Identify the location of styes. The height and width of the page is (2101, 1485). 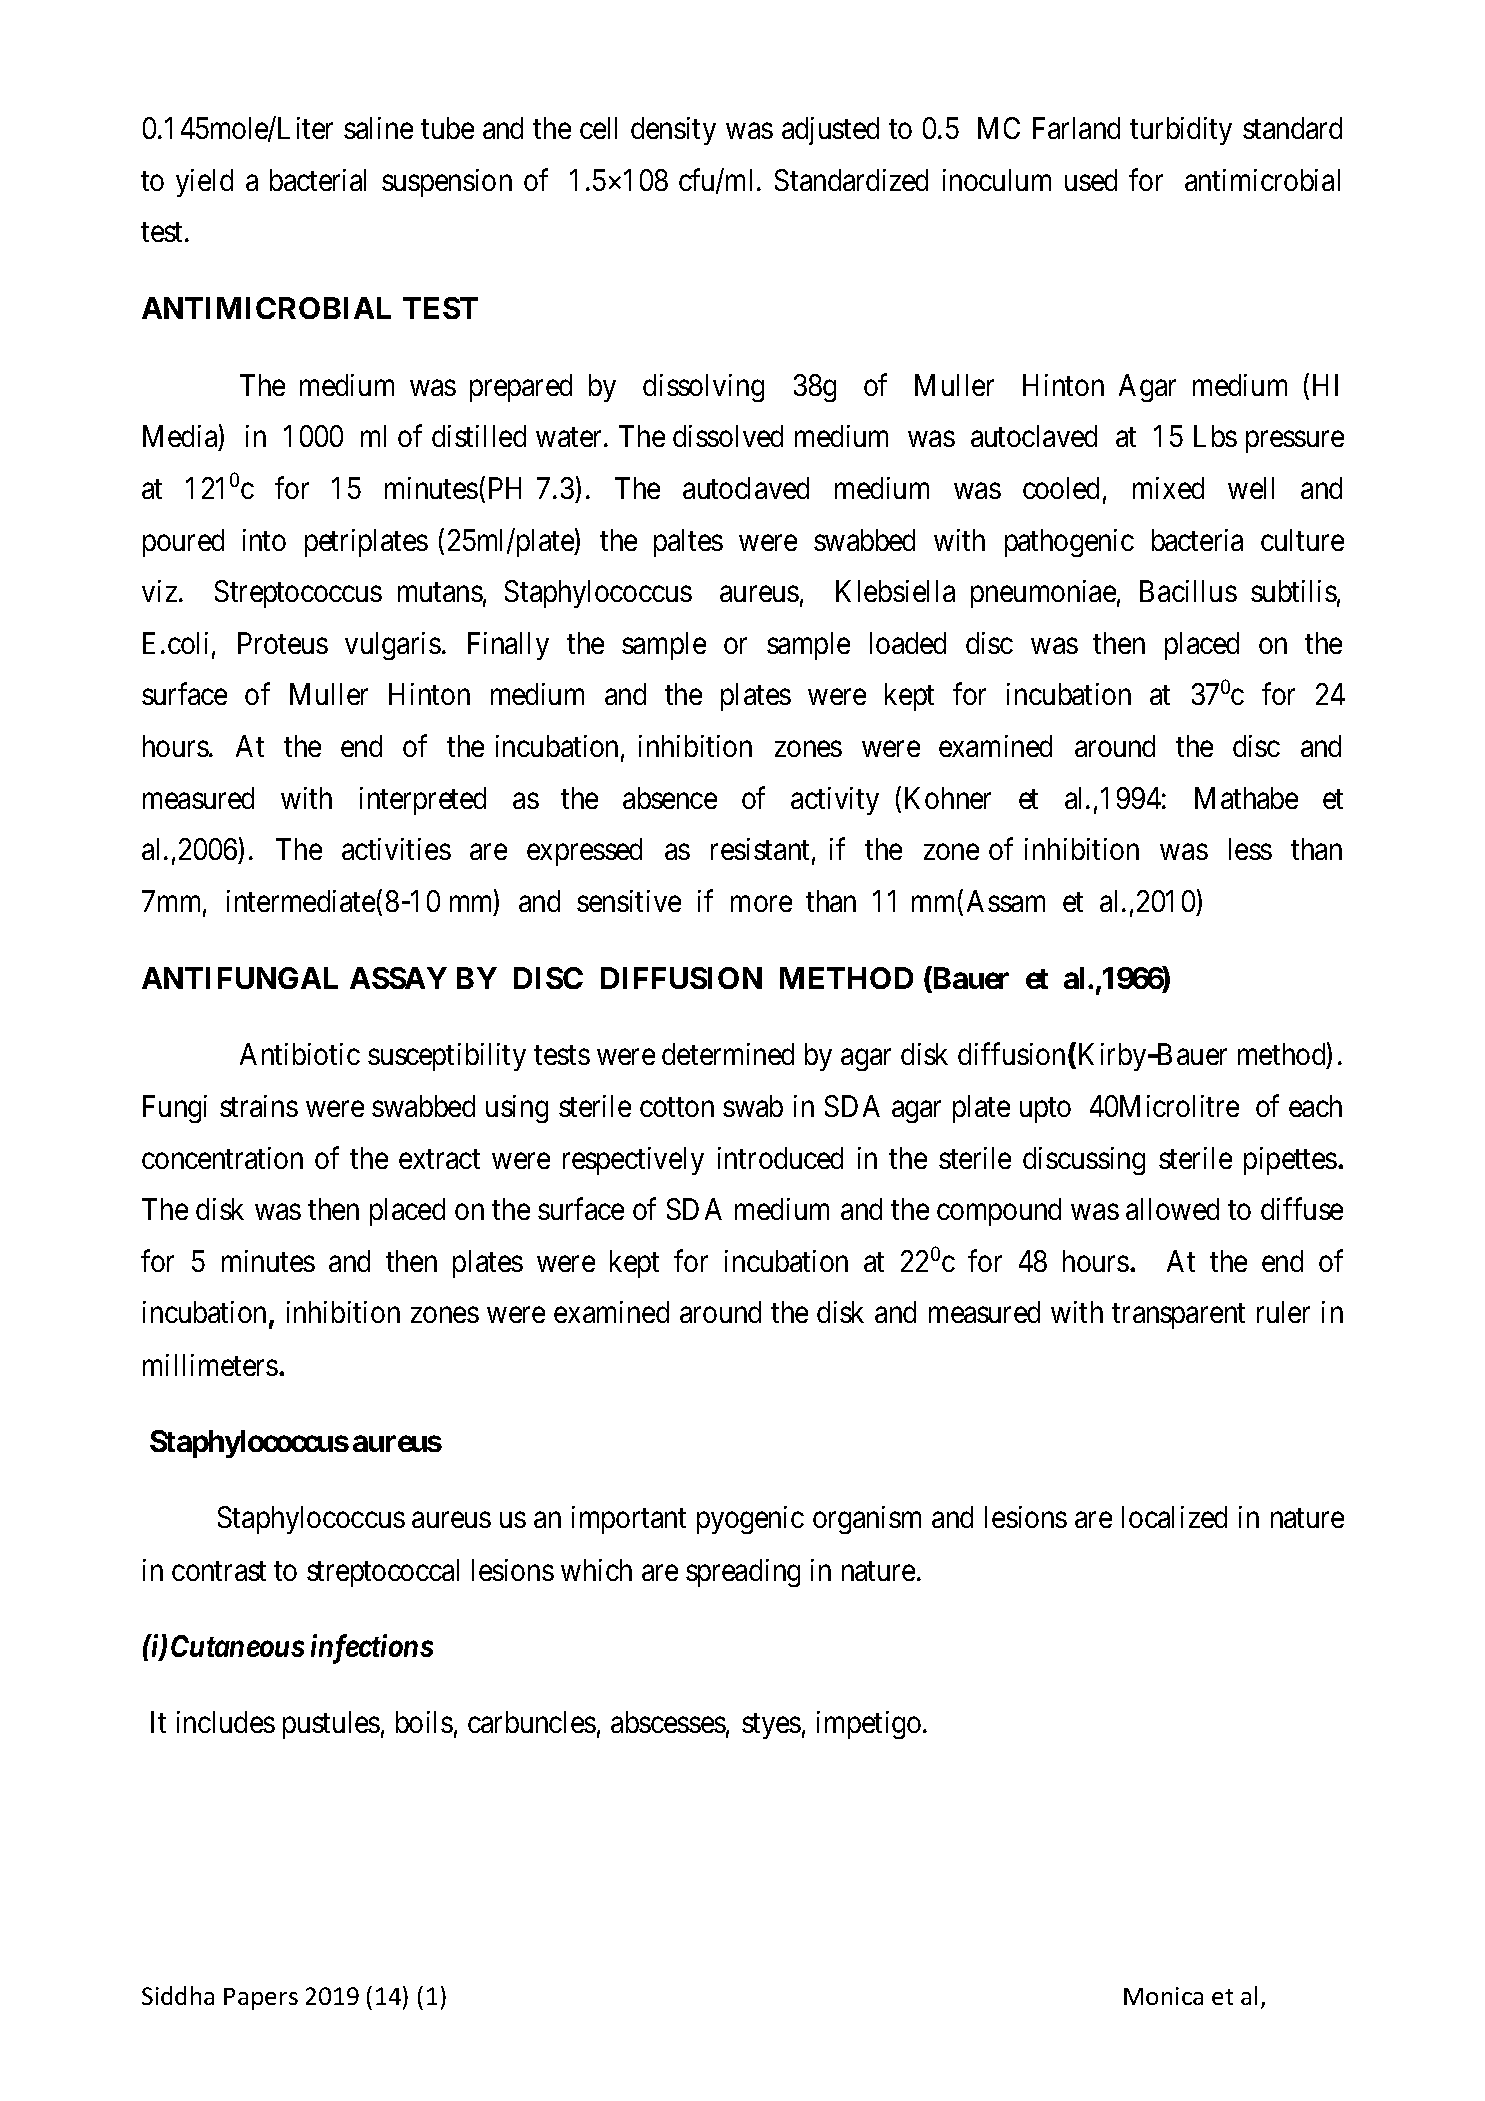
(771, 1726).
